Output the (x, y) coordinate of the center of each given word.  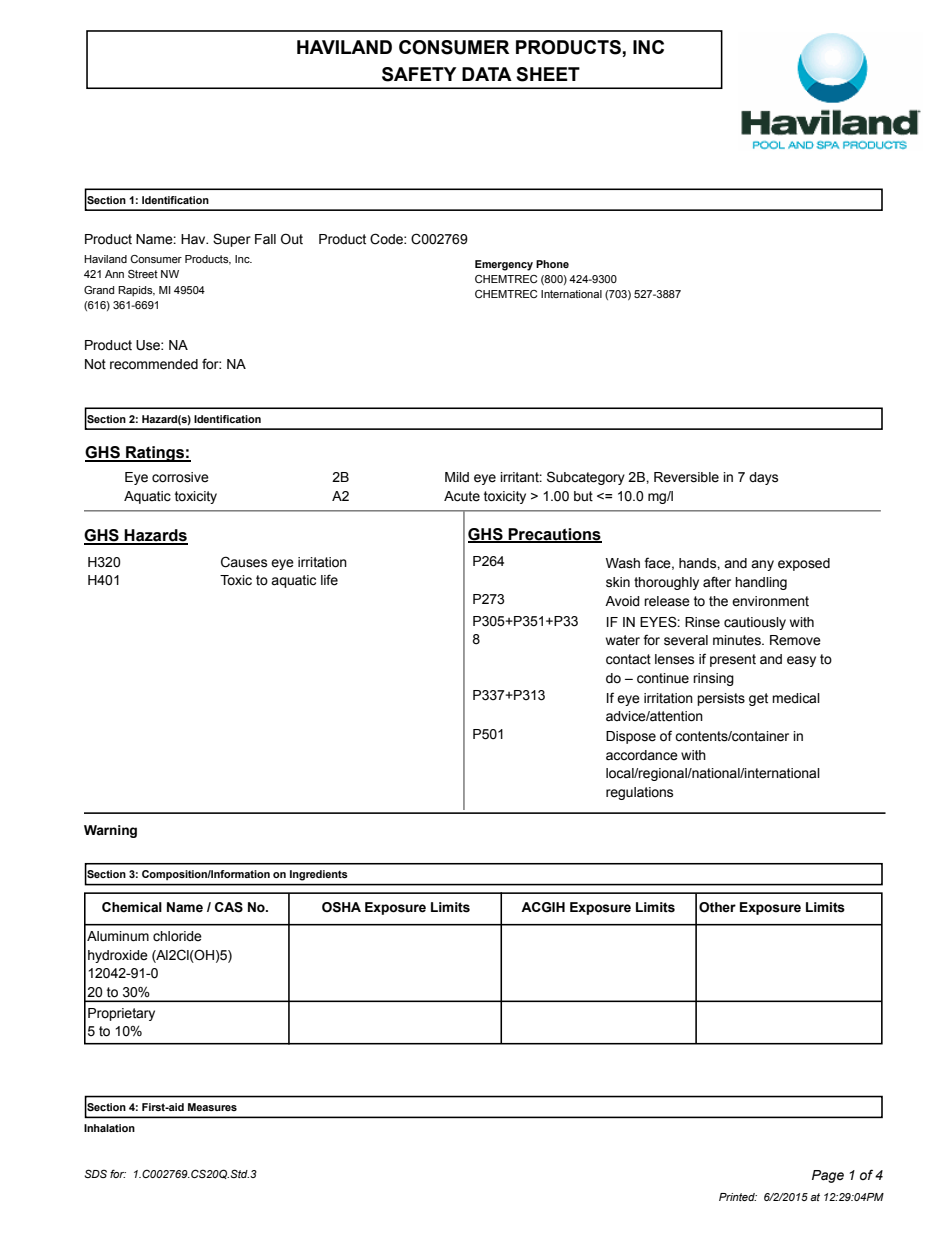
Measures (212, 1107)
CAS (229, 907)
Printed (738, 1197)
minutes (738, 640)
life (329, 580)
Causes (244, 562)
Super (232, 240)
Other (717, 907)
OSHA (341, 907)
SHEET (548, 74)
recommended (154, 364)
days (763, 478)
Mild (457, 477)
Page (828, 1176)
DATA (487, 74)
